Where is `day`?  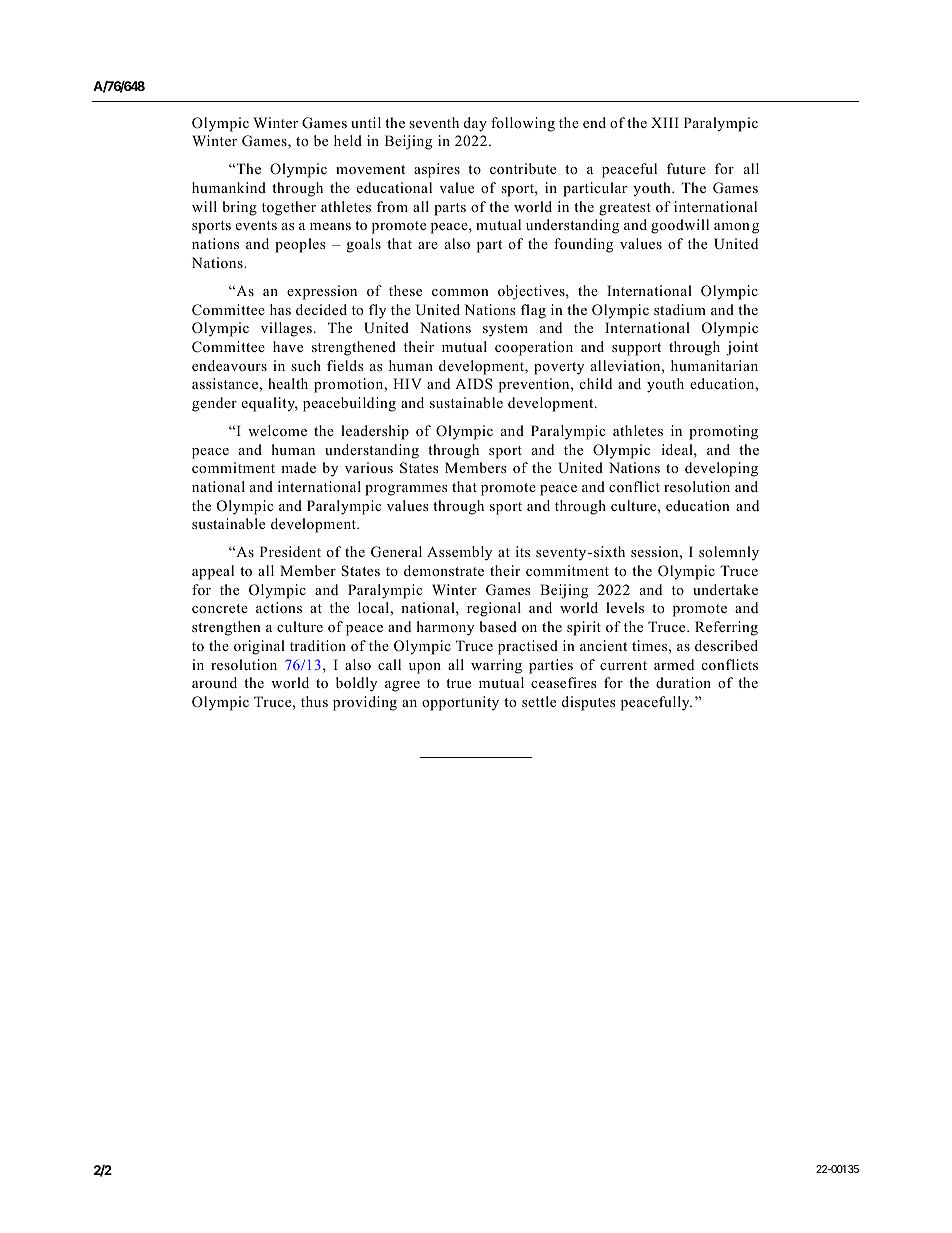 day is located at coordinates (475, 124).
